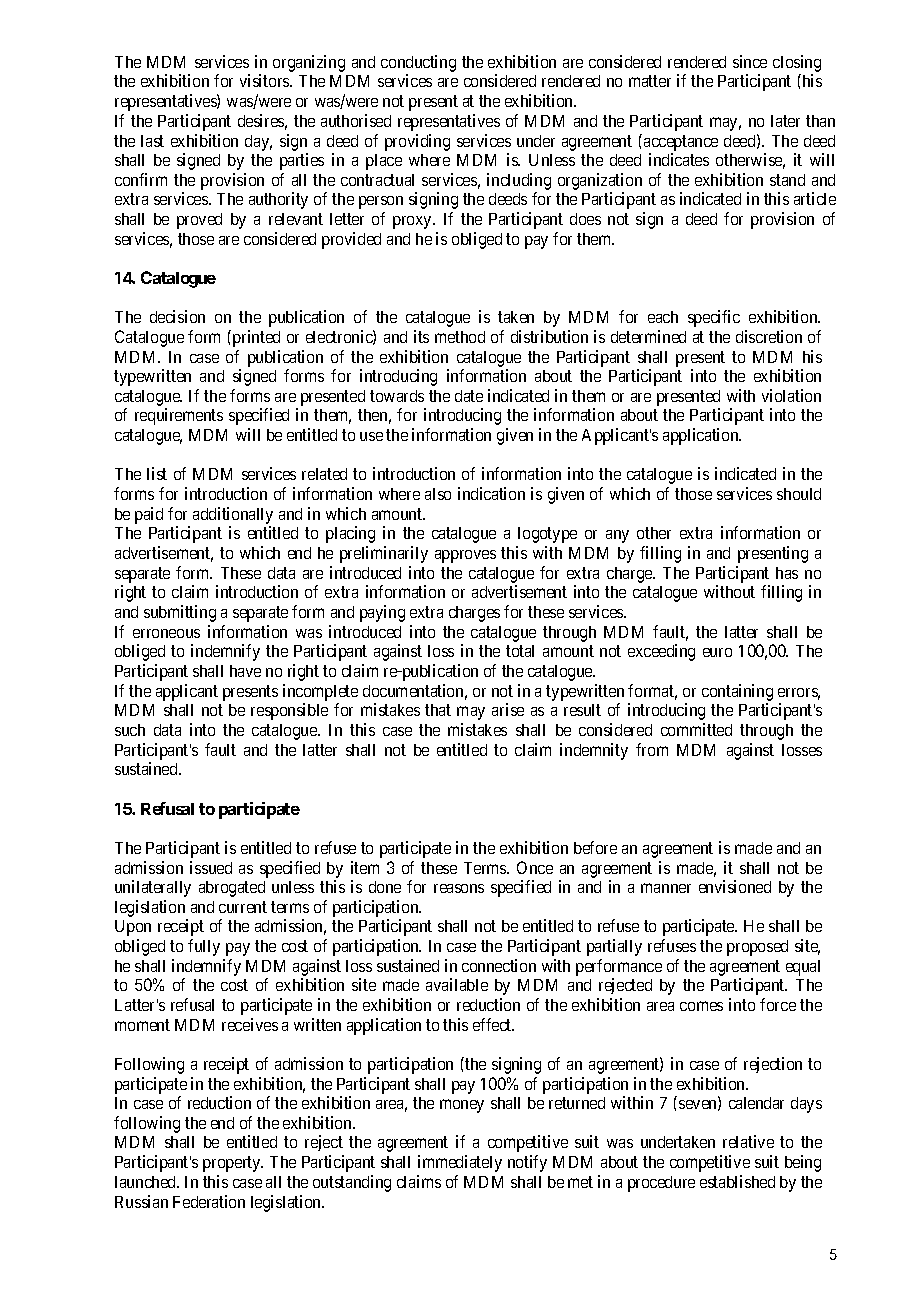 This image has width=924, height=1308. What do you see at coordinates (233, 1164) in the image?
I see `property` at bounding box center [233, 1164].
